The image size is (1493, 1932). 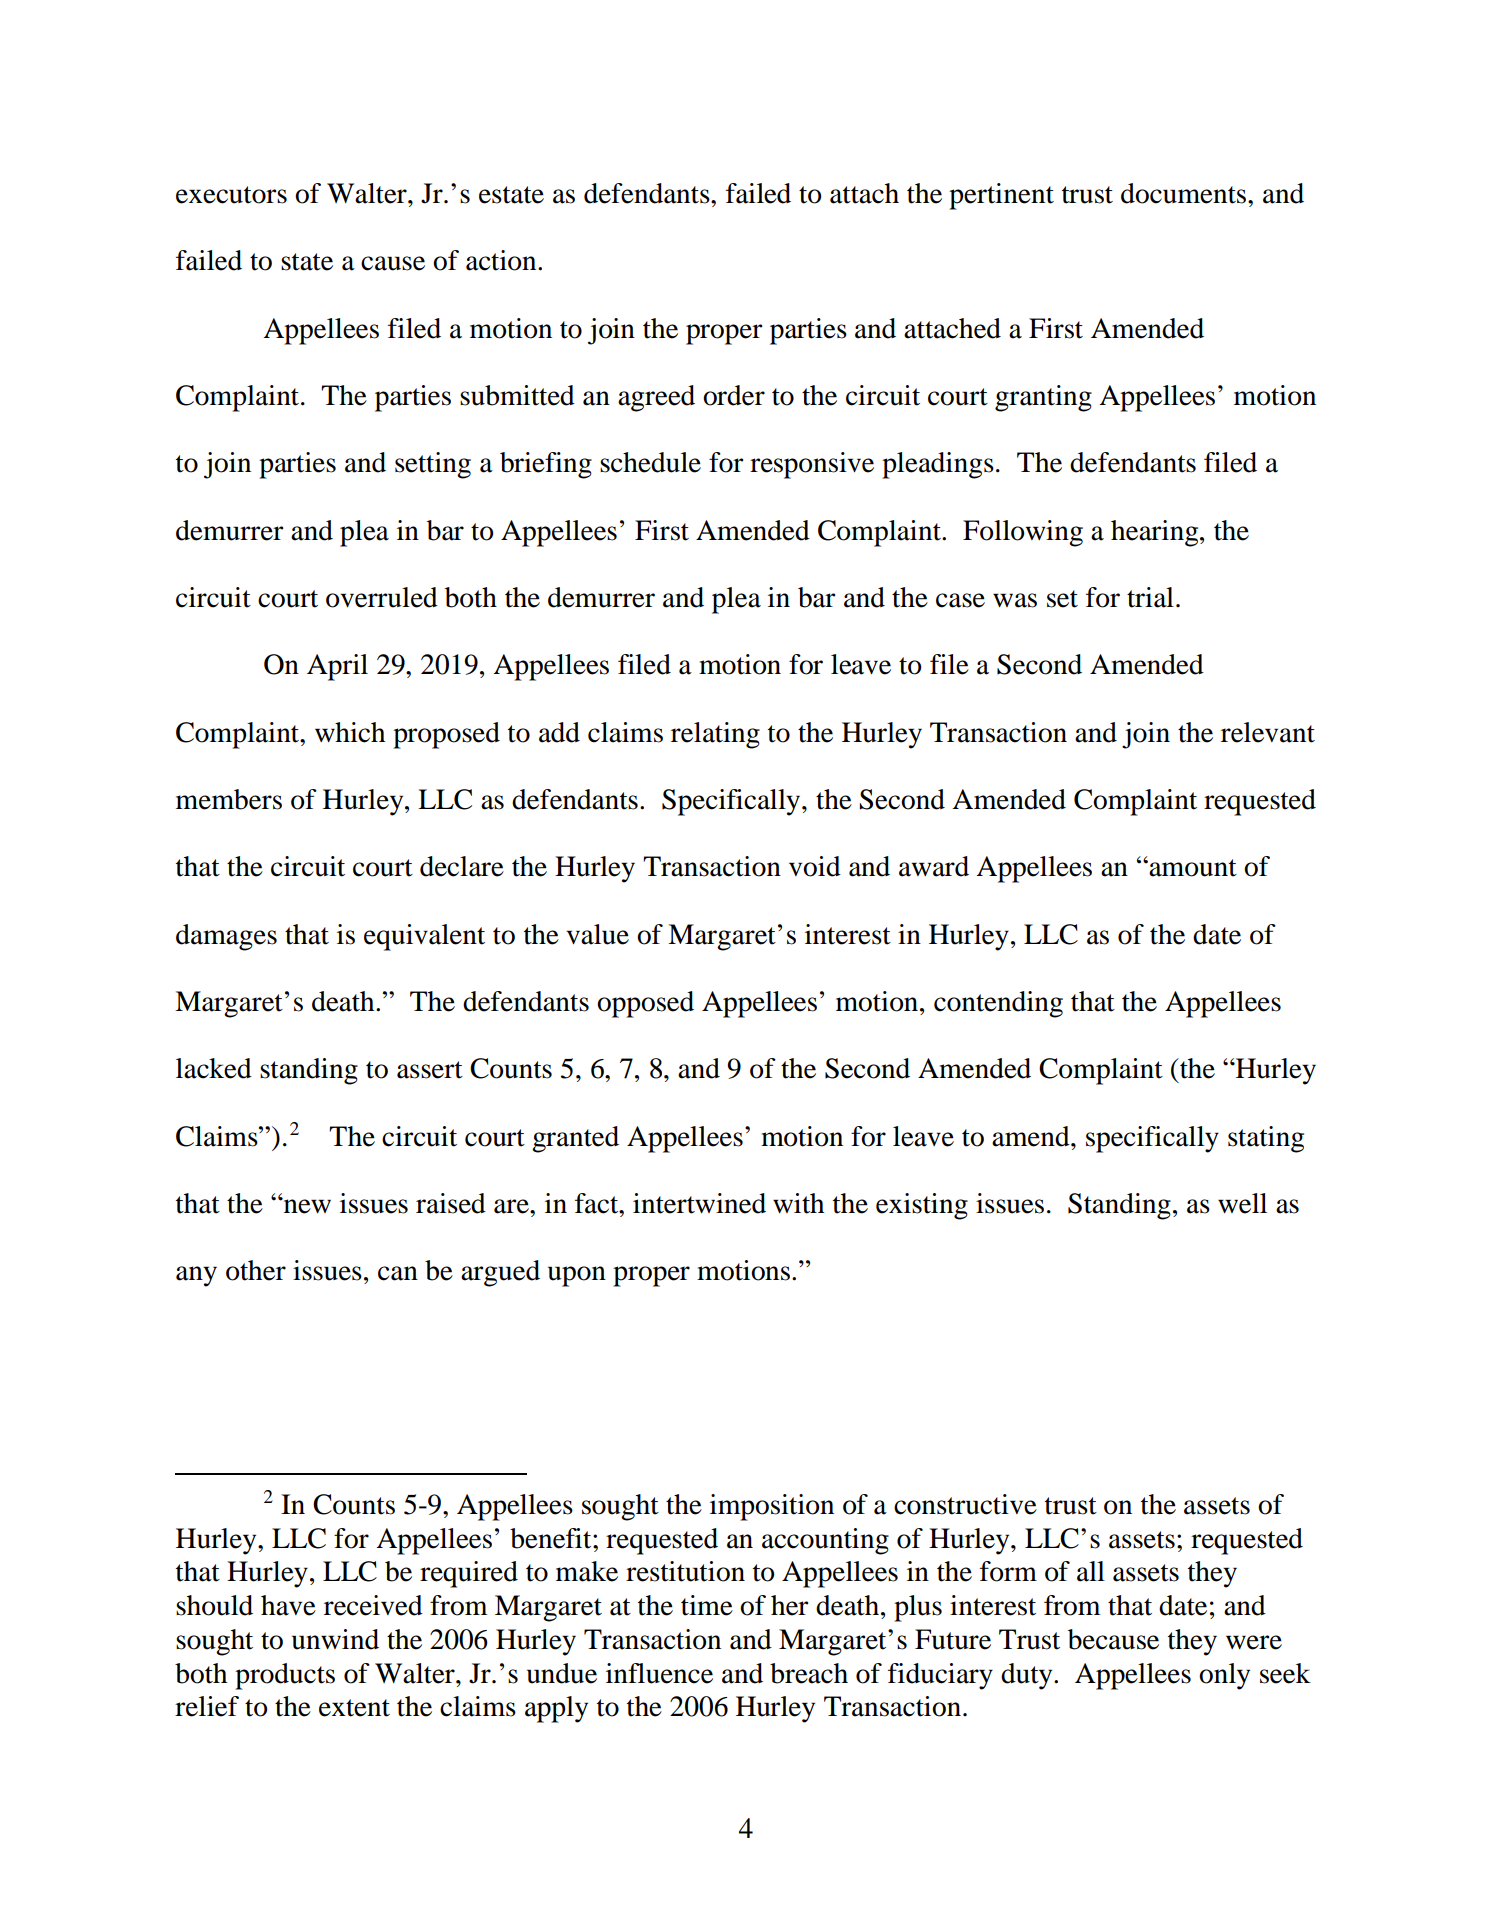 What do you see at coordinates (645, 1004) in the page?
I see `opposed` at bounding box center [645, 1004].
